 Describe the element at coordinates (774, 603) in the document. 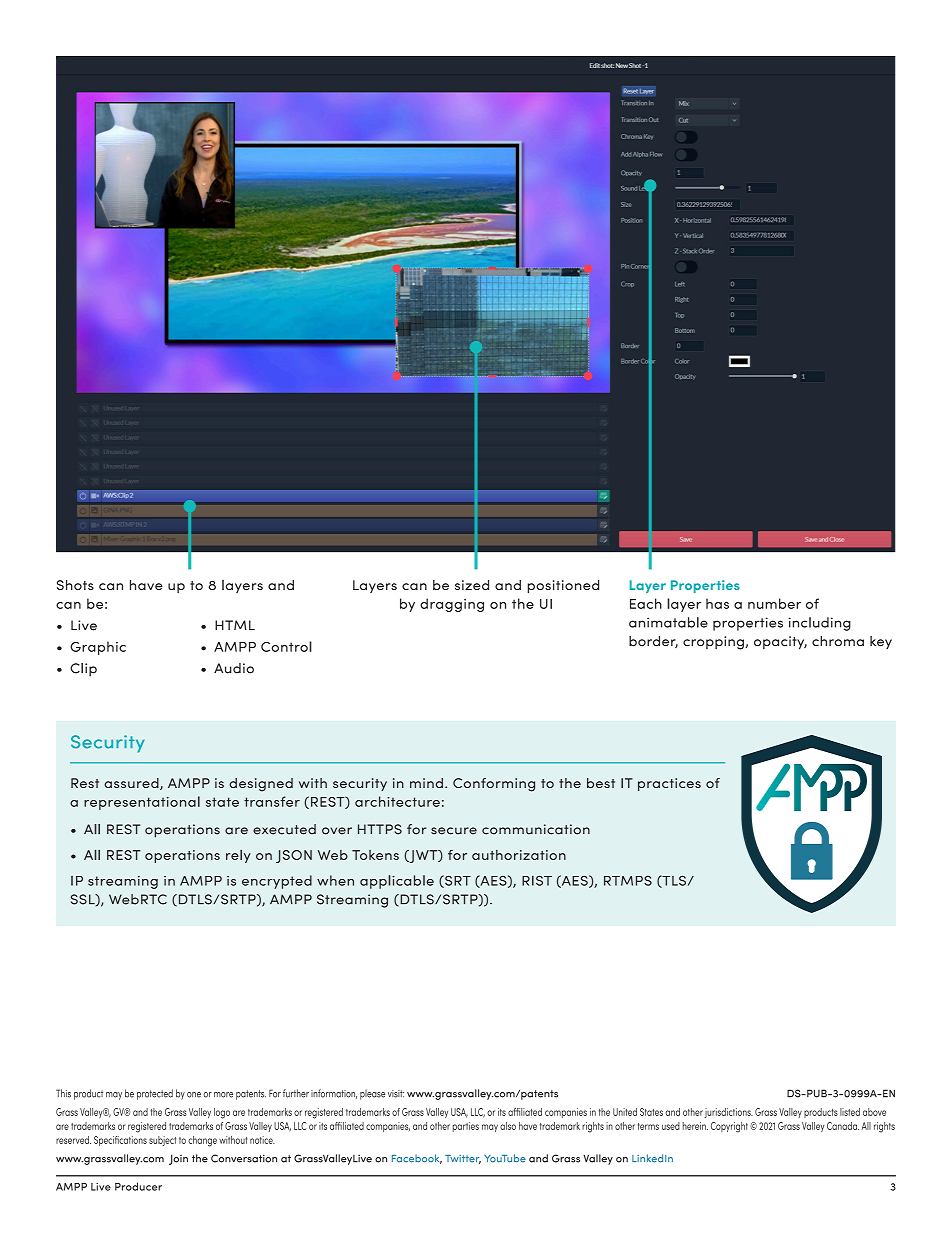

I see `number` at that location.
